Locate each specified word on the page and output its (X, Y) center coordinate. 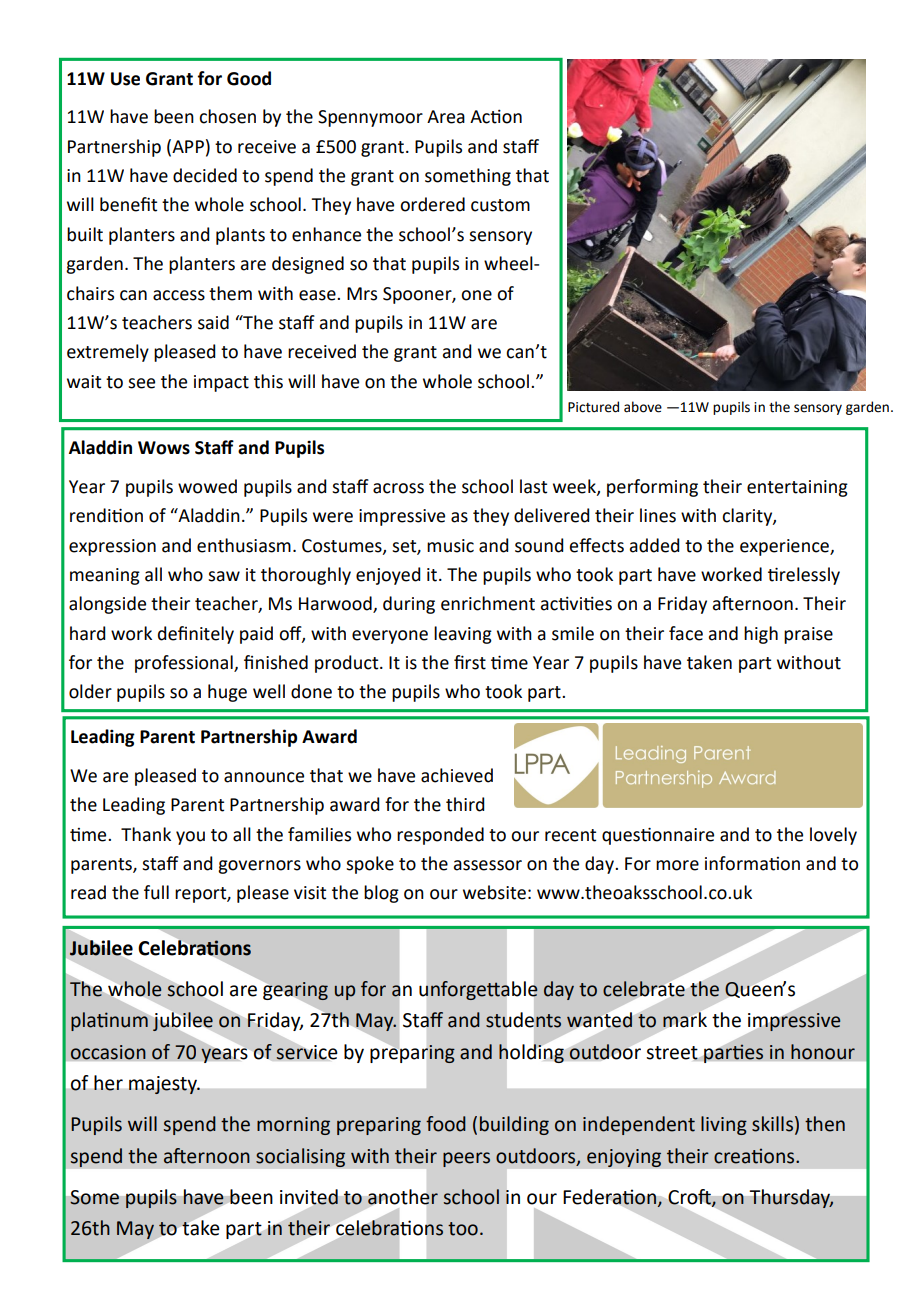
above (643, 407)
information (752, 863)
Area (446, 117)
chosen (227, 116)
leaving (463, 635)
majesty (164, 1085)
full (156, 892)
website (494, 892)
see (141, 383)
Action (496, 116)
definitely (196, 635)
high (761, 635)
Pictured (593, 407)
